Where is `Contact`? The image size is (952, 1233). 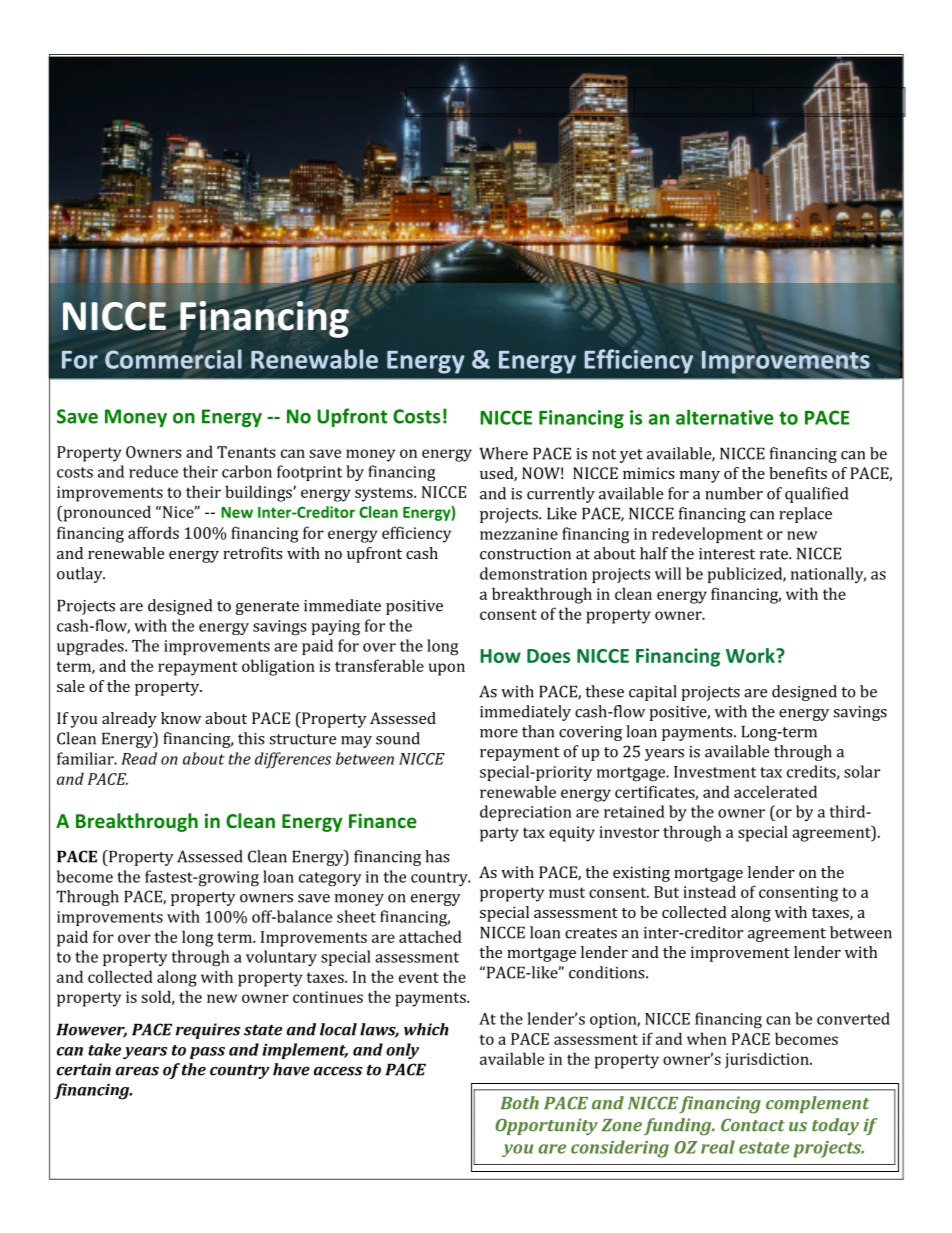
Contact is located at coordinates (753, 1125).
